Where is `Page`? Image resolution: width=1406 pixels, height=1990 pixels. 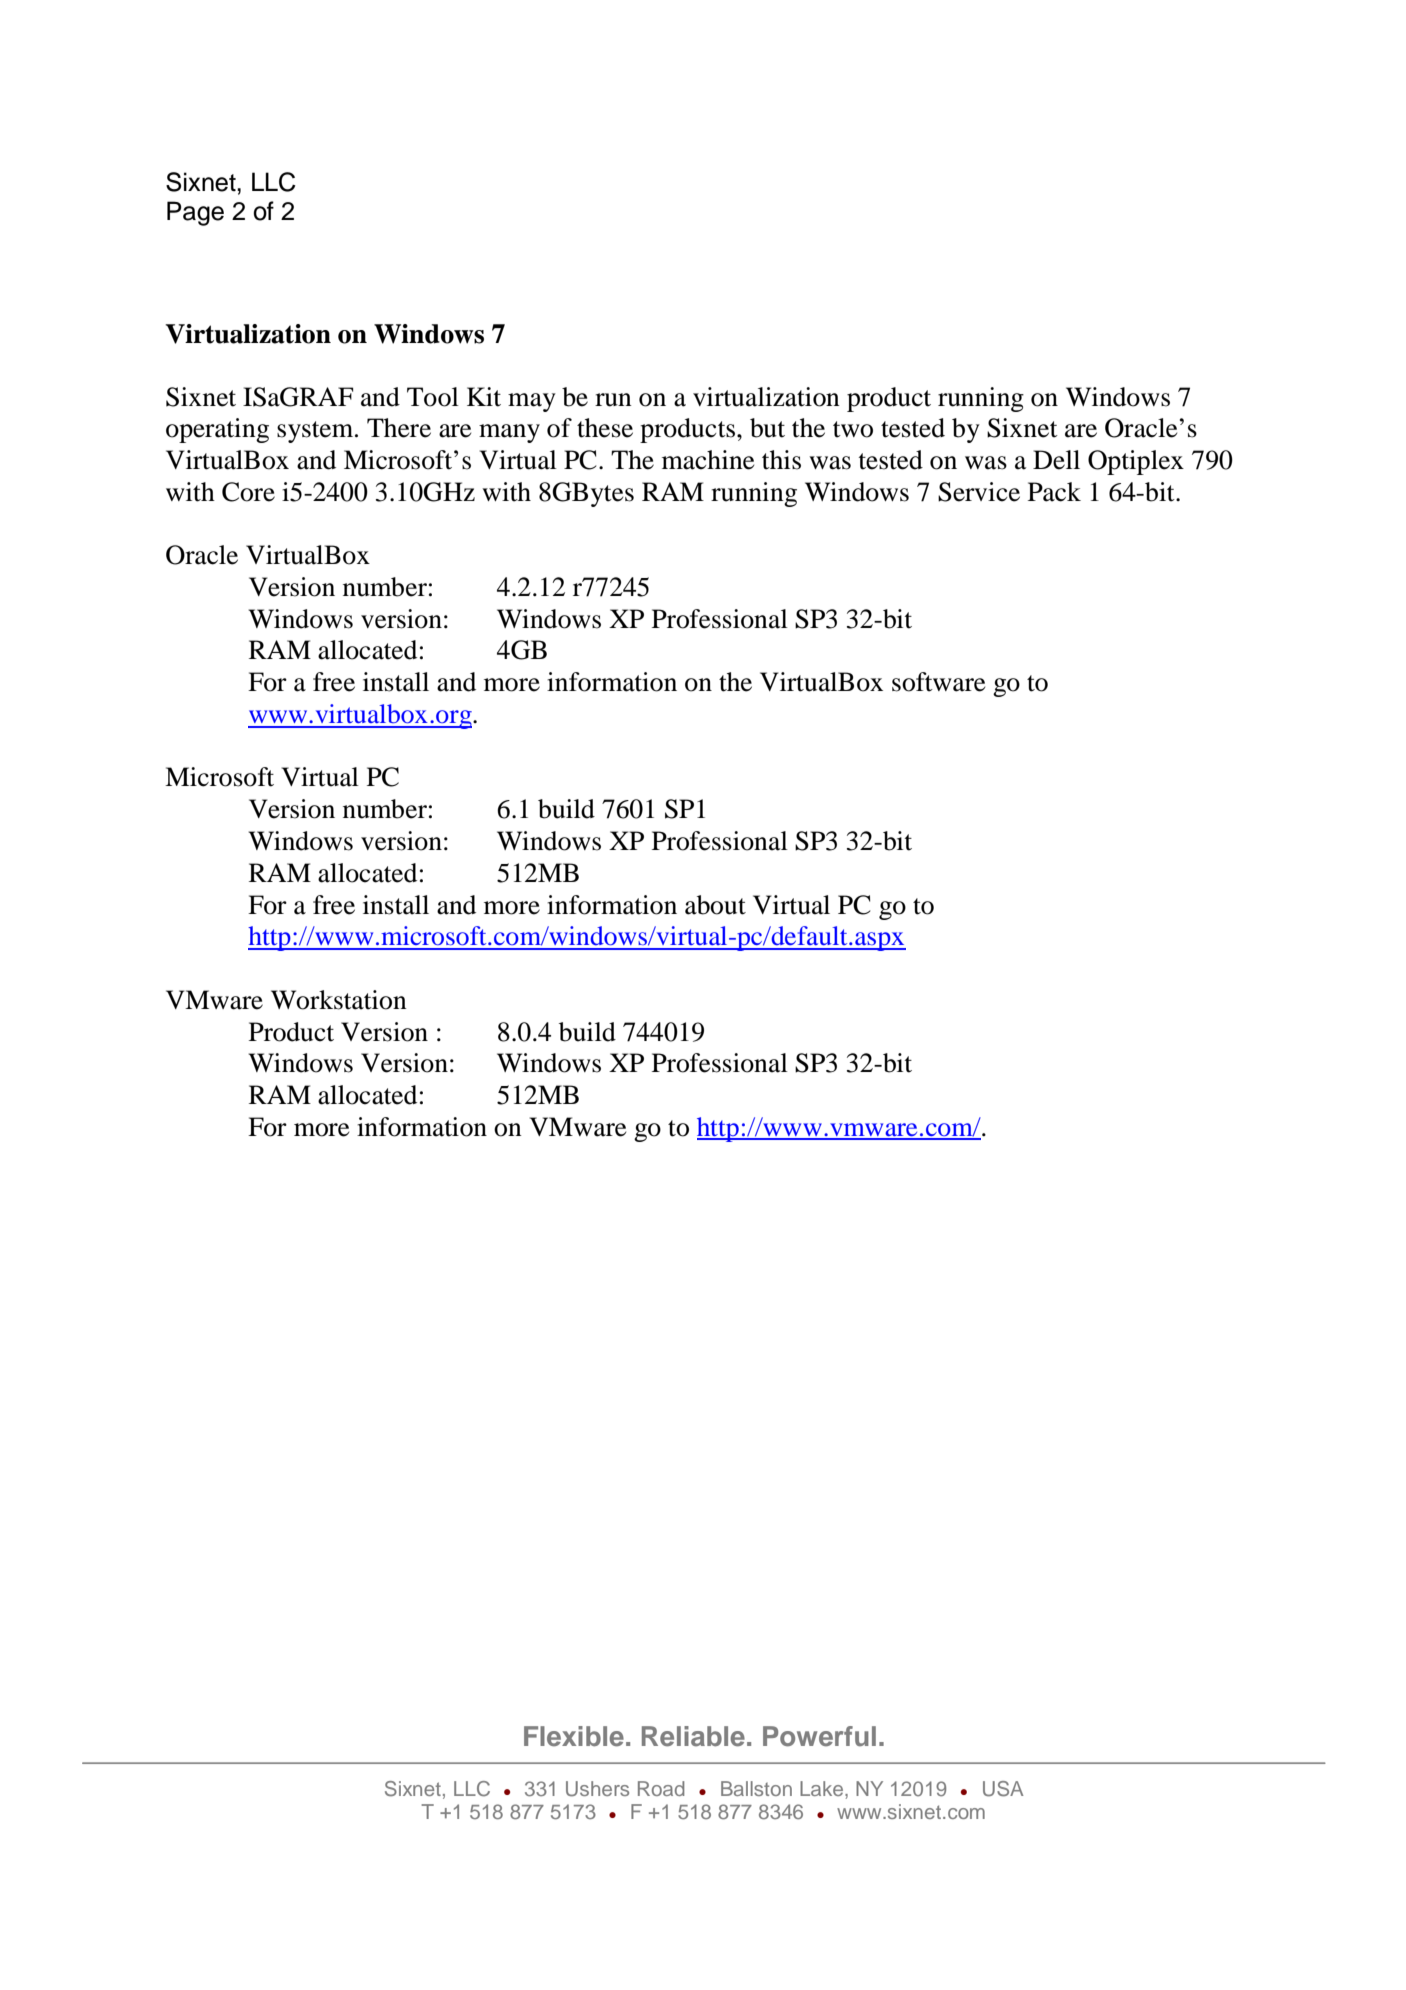
Page is located at coordinates (195, 213).
